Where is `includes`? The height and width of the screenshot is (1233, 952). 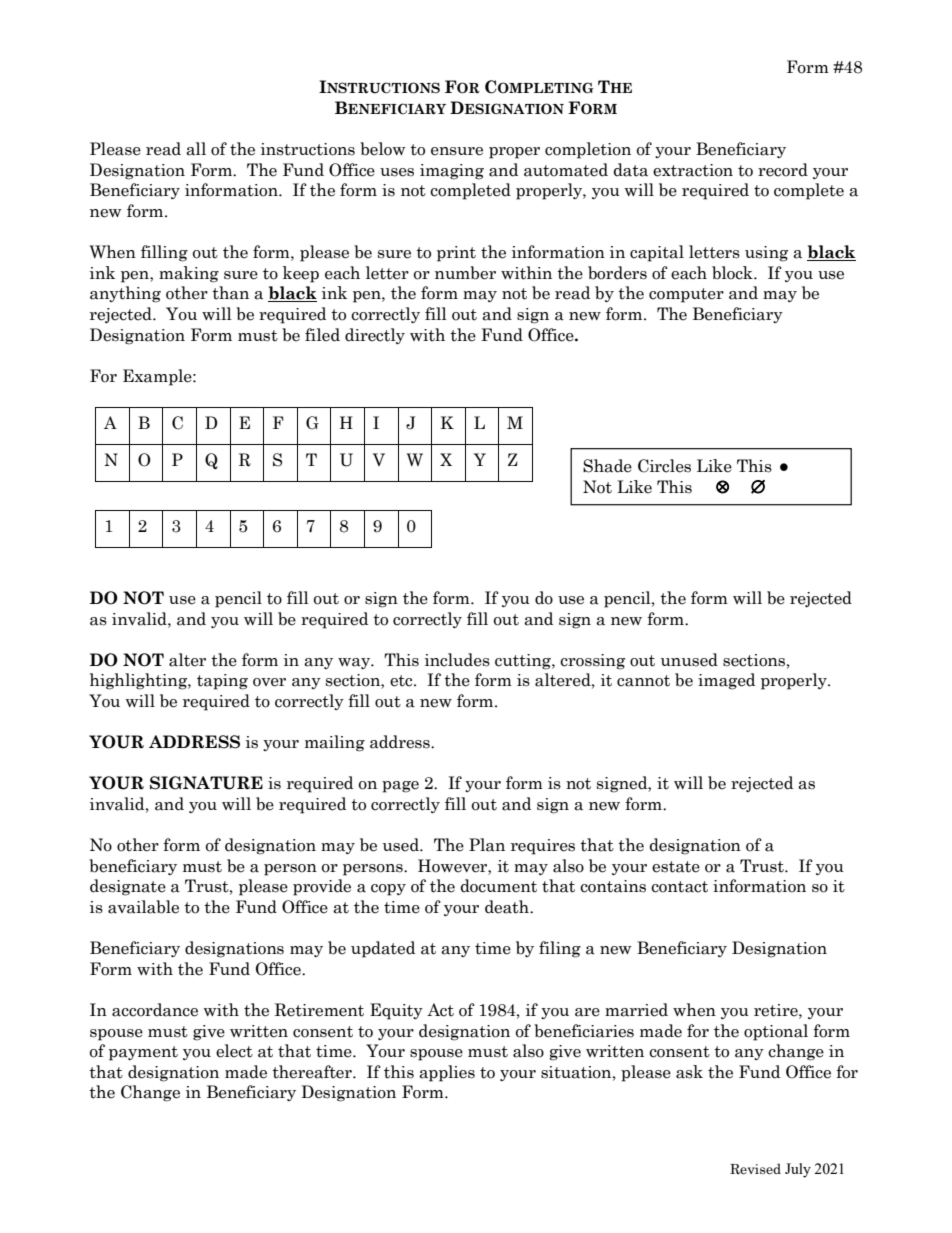 includes is located at coordinates (457, 660).
